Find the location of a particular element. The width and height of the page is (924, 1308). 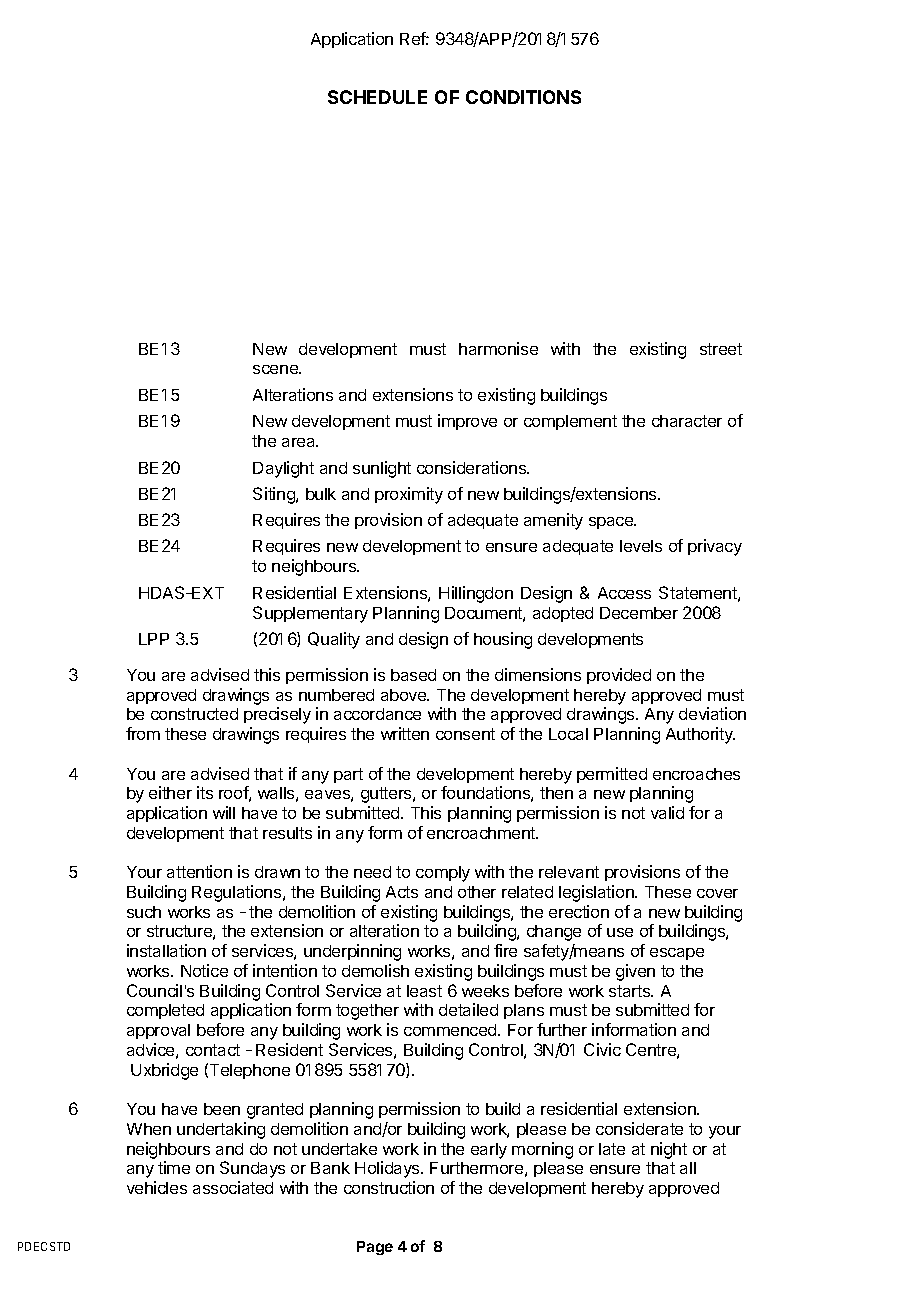

scene is located at coordinates (276, 369).
